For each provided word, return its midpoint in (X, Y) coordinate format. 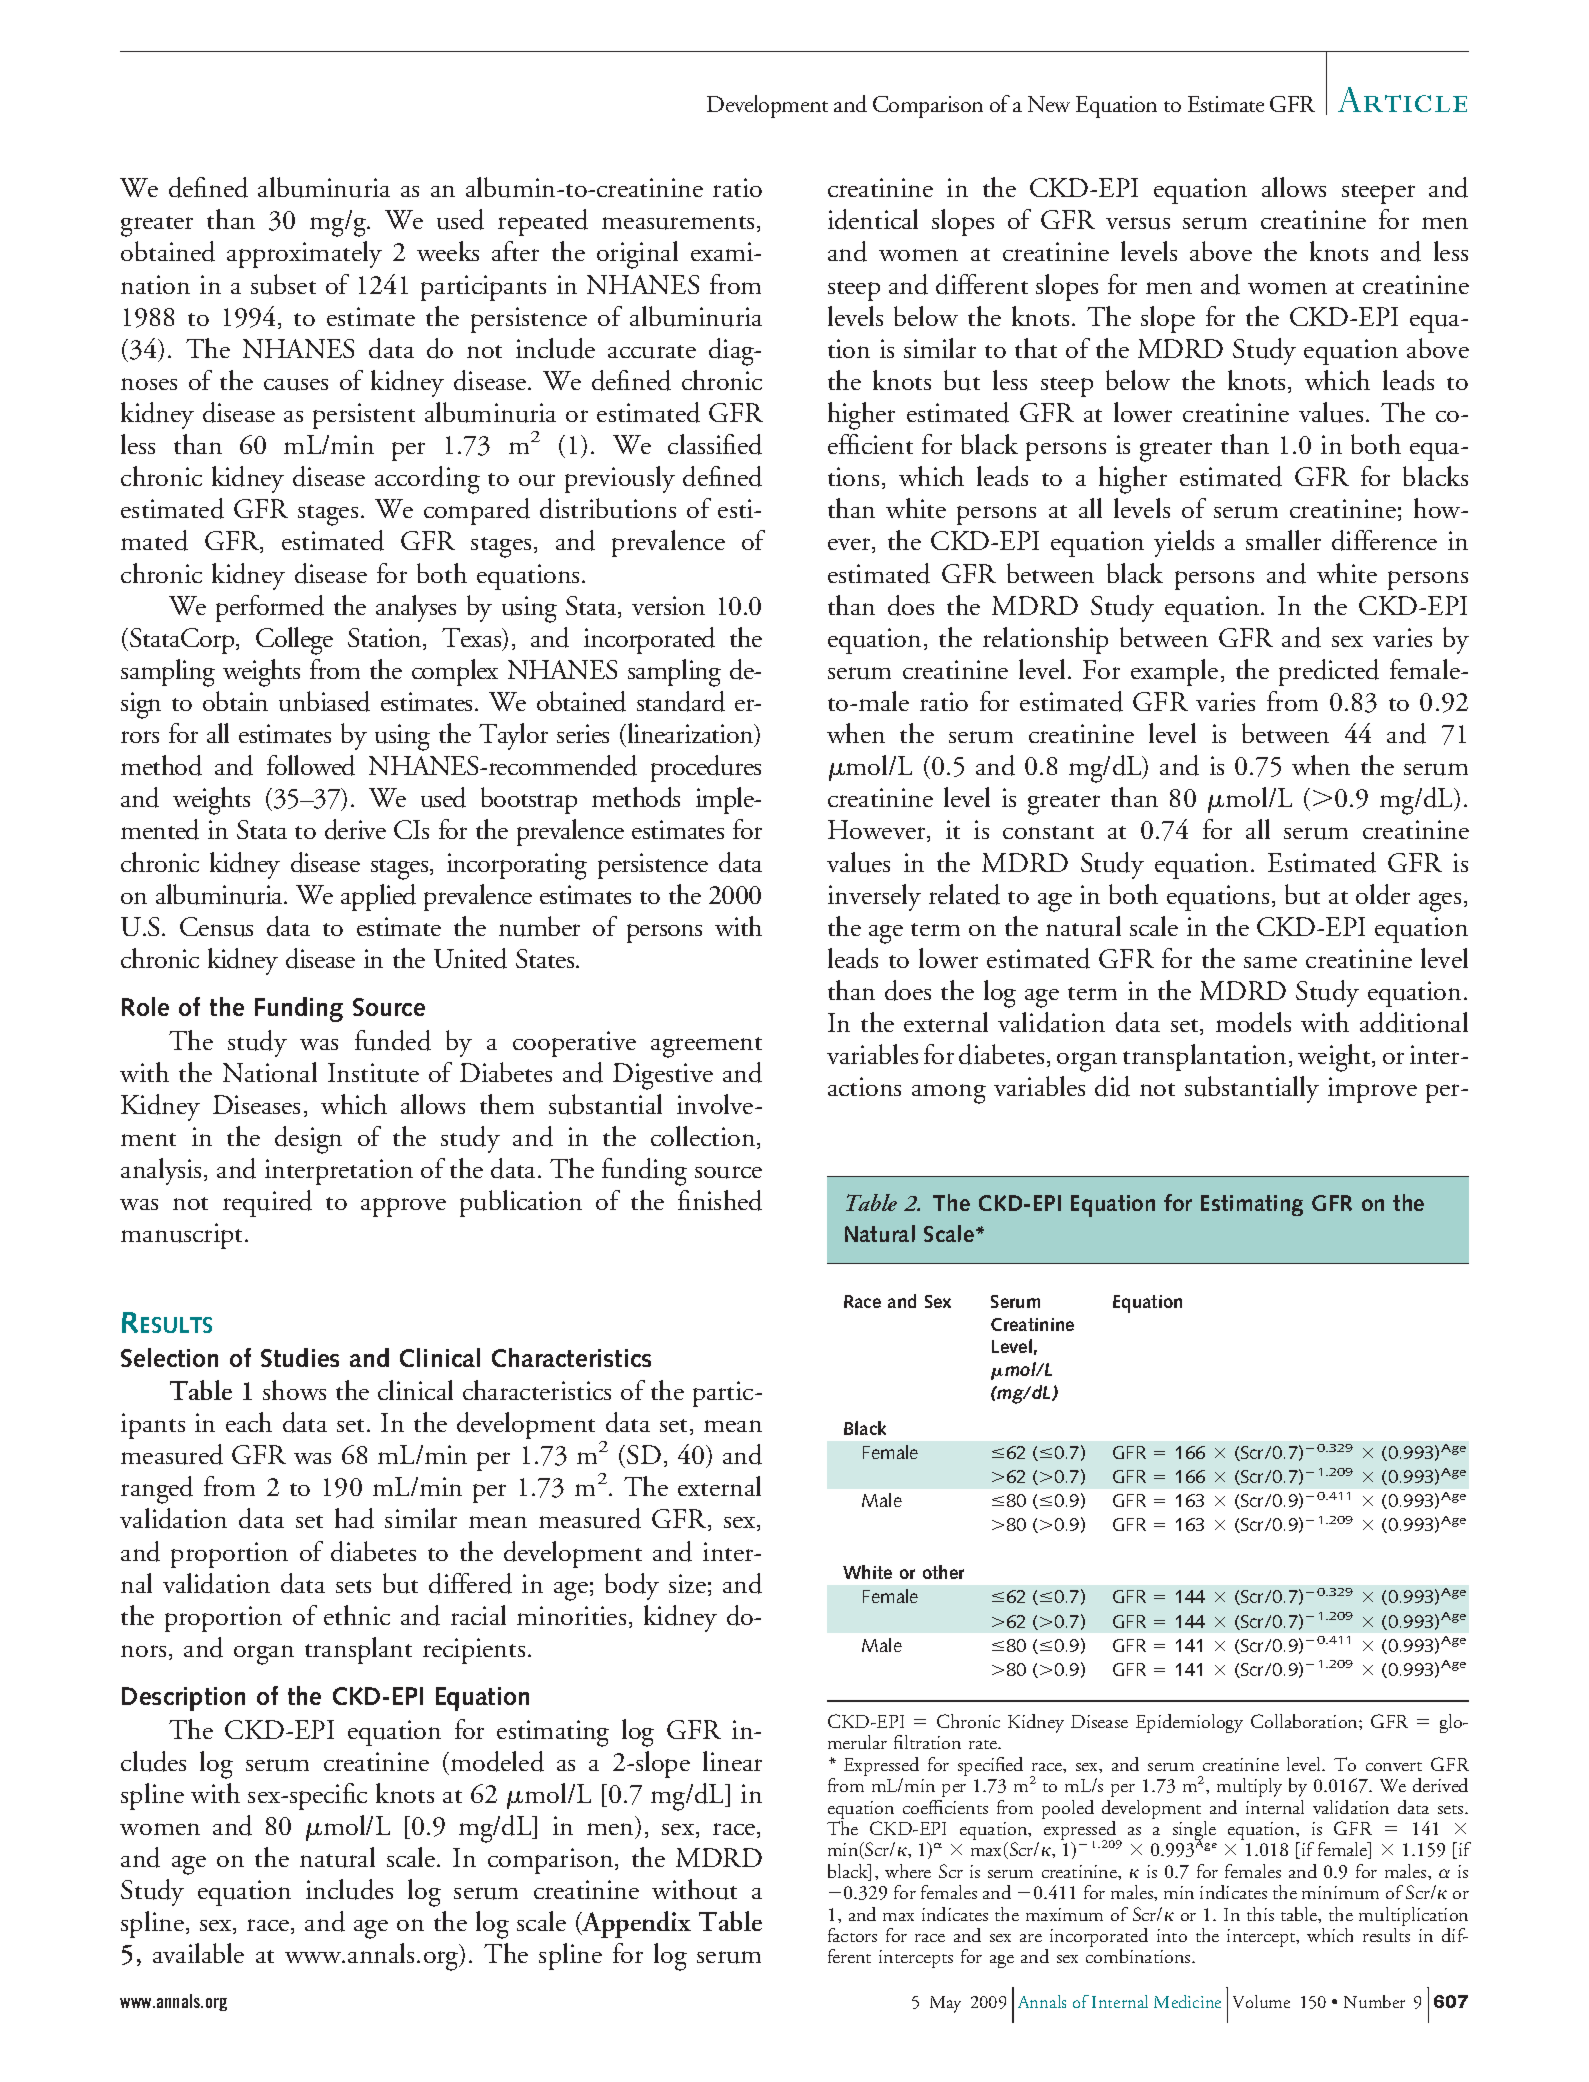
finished (720, 1200)
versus (1138, 223)
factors (852, 1935)
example (1174, 672)
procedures (706, 768)
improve (1372, 1090)
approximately (304, 254)
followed (311, 765)
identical (873, 219)
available (198, 1953)
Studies (300, 1357)
